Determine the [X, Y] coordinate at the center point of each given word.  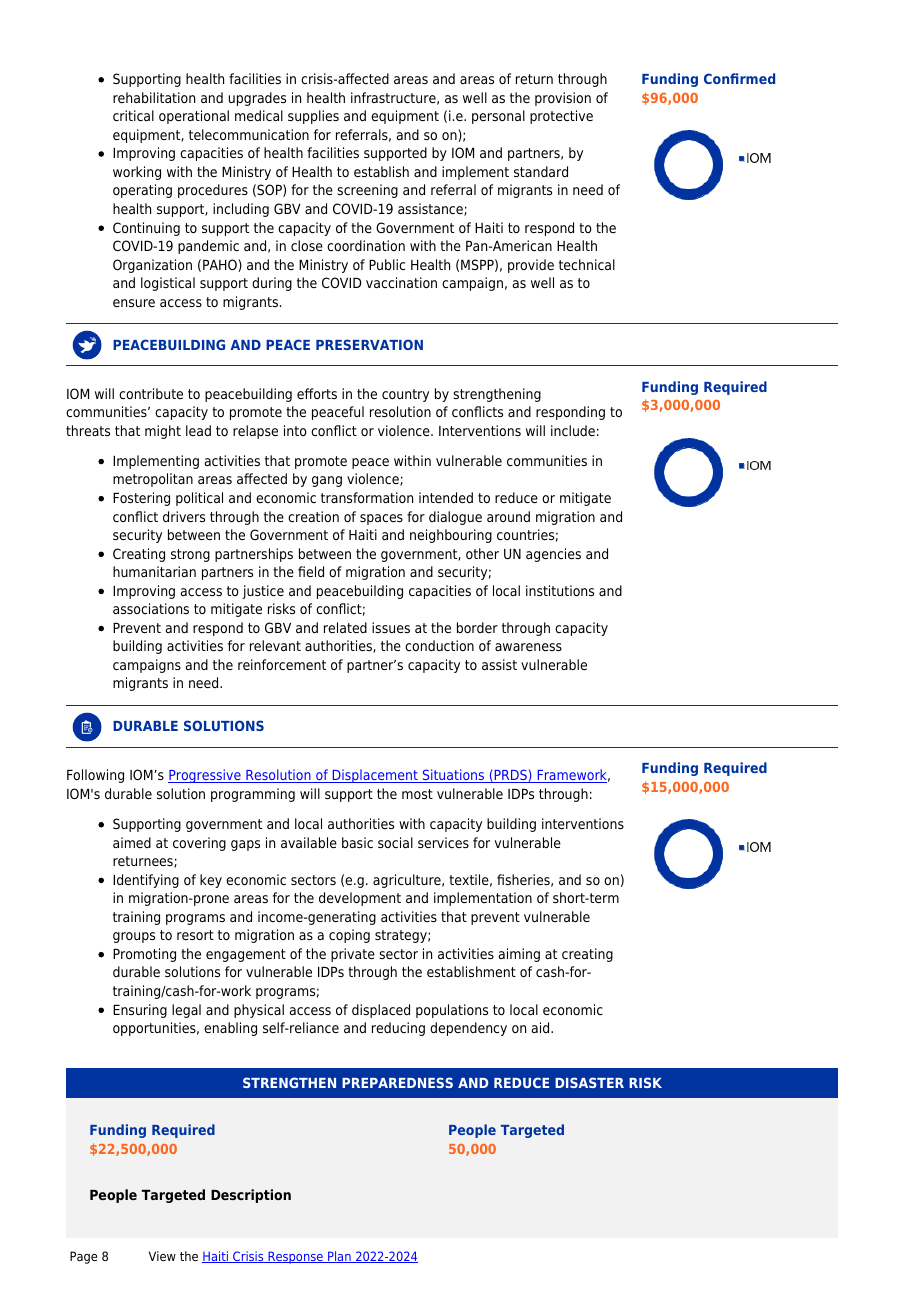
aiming [519, 955]
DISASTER [589, 1082]
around [508, 516]
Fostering [141, 499]
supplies [313, 117]
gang [327, 481]
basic [357, 842]
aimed [132, 842]
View [162, 1256]
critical [133, 115]
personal [498, 117]
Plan [339, 1257]
